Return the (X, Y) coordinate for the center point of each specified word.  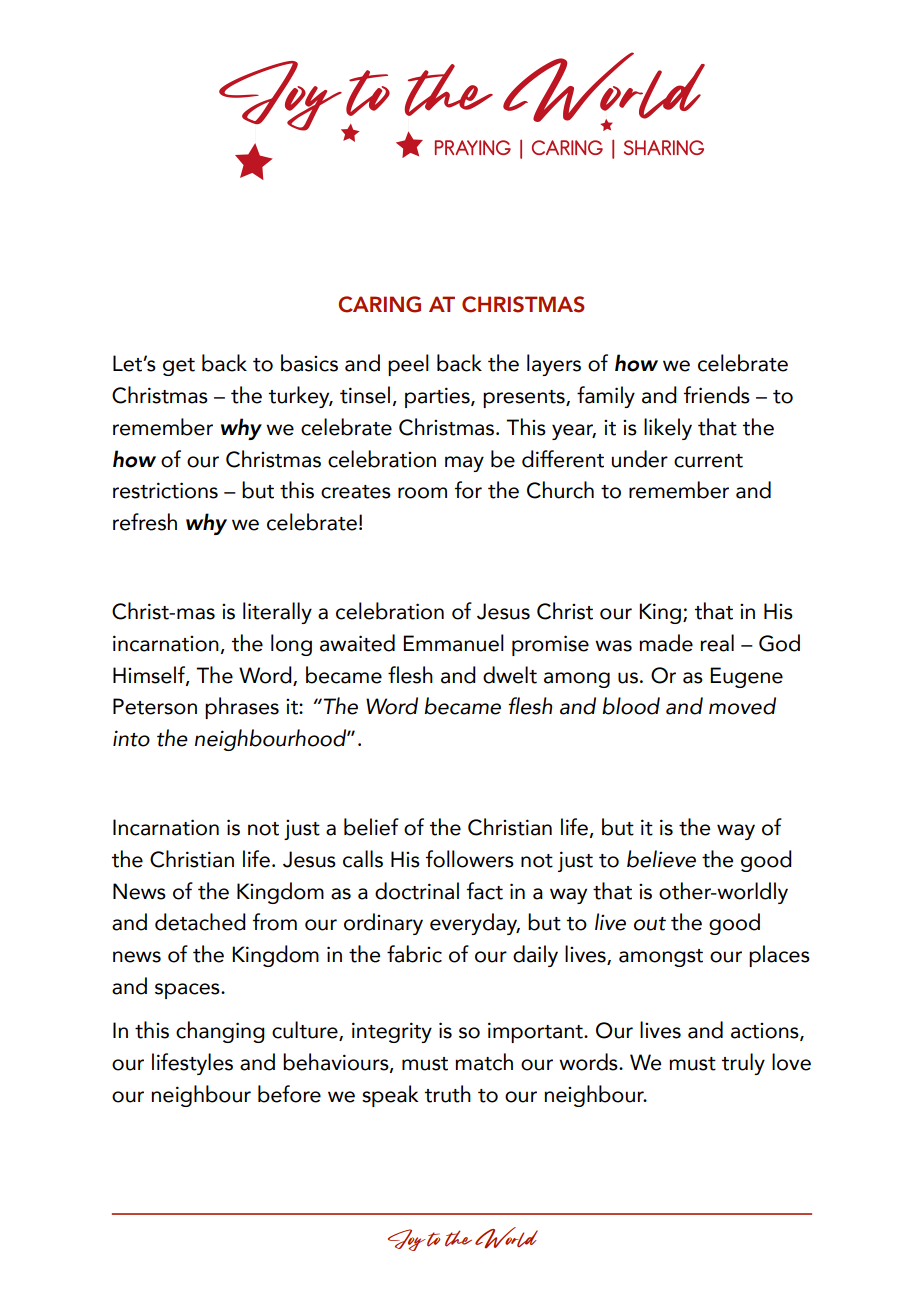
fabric (414, 954)
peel (408, 365)
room (422, 493)
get (179, 367)
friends (717, 395)
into (131, 738)
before (289, 1094)
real (717, 643)
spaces (188, 991)
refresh (145, 522)
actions (766, 1032)
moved (742, 706)
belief (371, 827)
